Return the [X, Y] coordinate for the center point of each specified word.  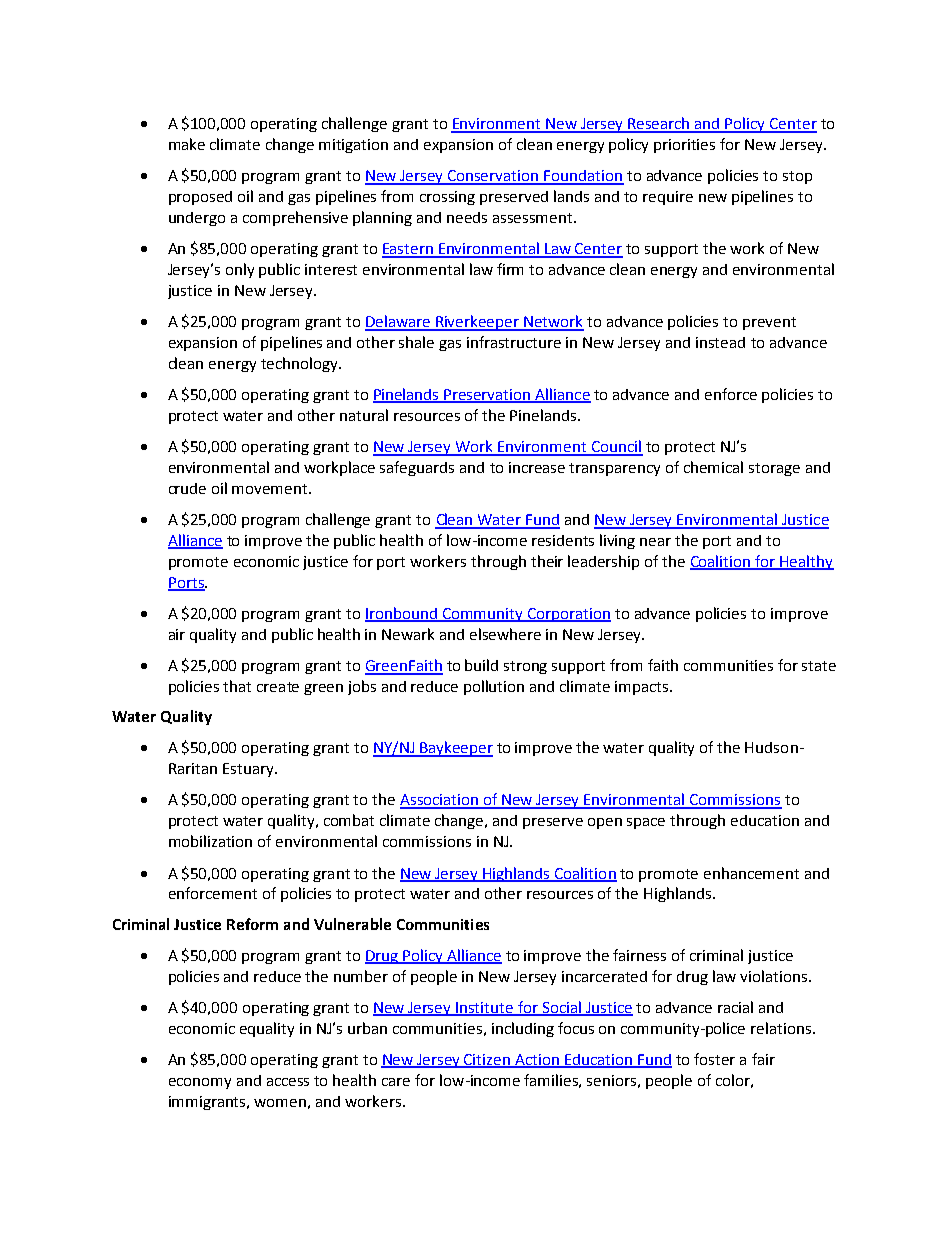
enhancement [751, 873]
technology [300, 364]
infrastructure [514, 342]
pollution [494, 687]
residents [563, 540]
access [288, 1082]
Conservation [493, 177]
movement [271, 489]
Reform [252, 924]
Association [440, 801]
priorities [684, 146]
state [819, 666]
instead [720, 342]
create [278, 687]
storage [774, 469]
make [187, 144]
